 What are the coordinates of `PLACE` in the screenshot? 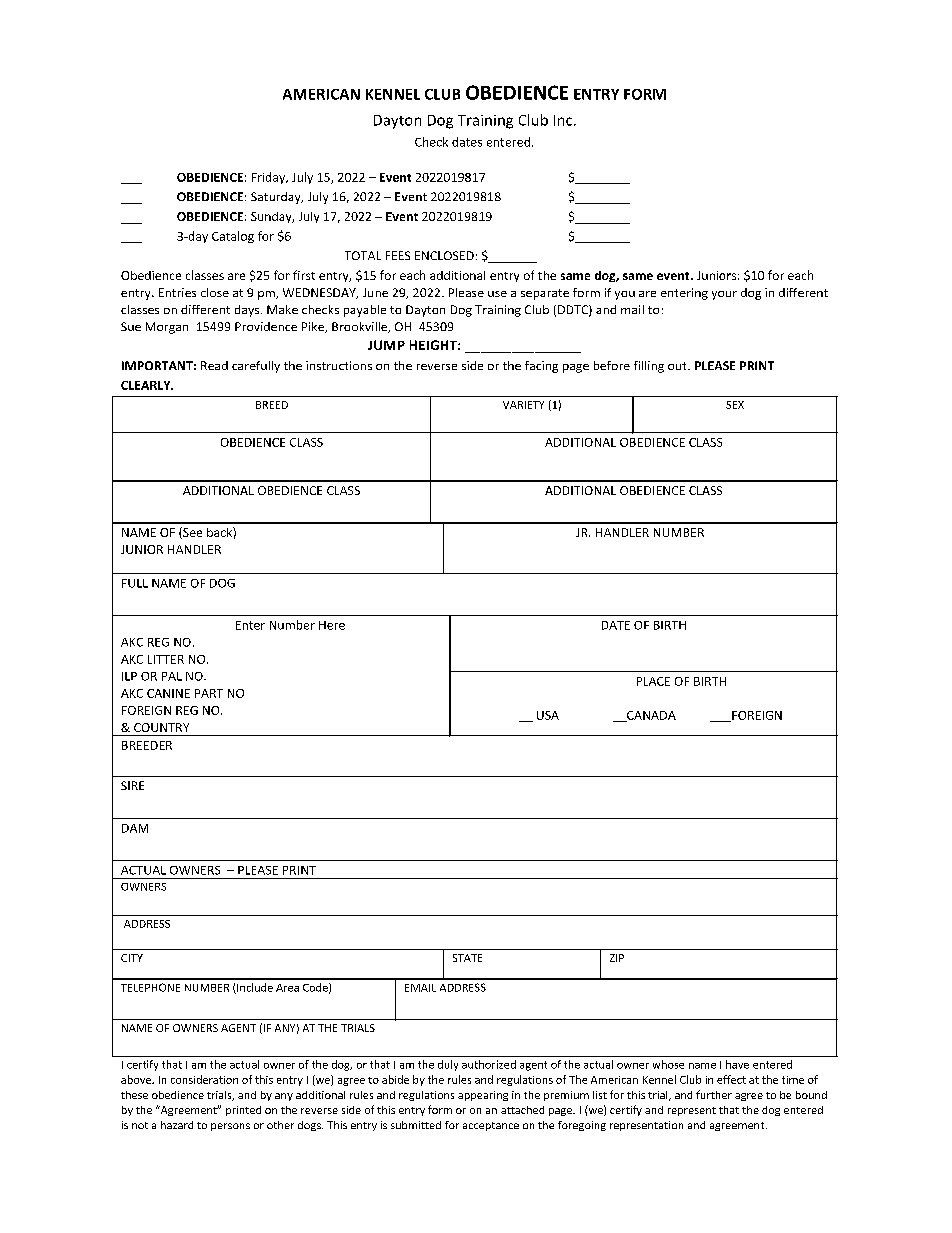 It's located at (653, 681).
